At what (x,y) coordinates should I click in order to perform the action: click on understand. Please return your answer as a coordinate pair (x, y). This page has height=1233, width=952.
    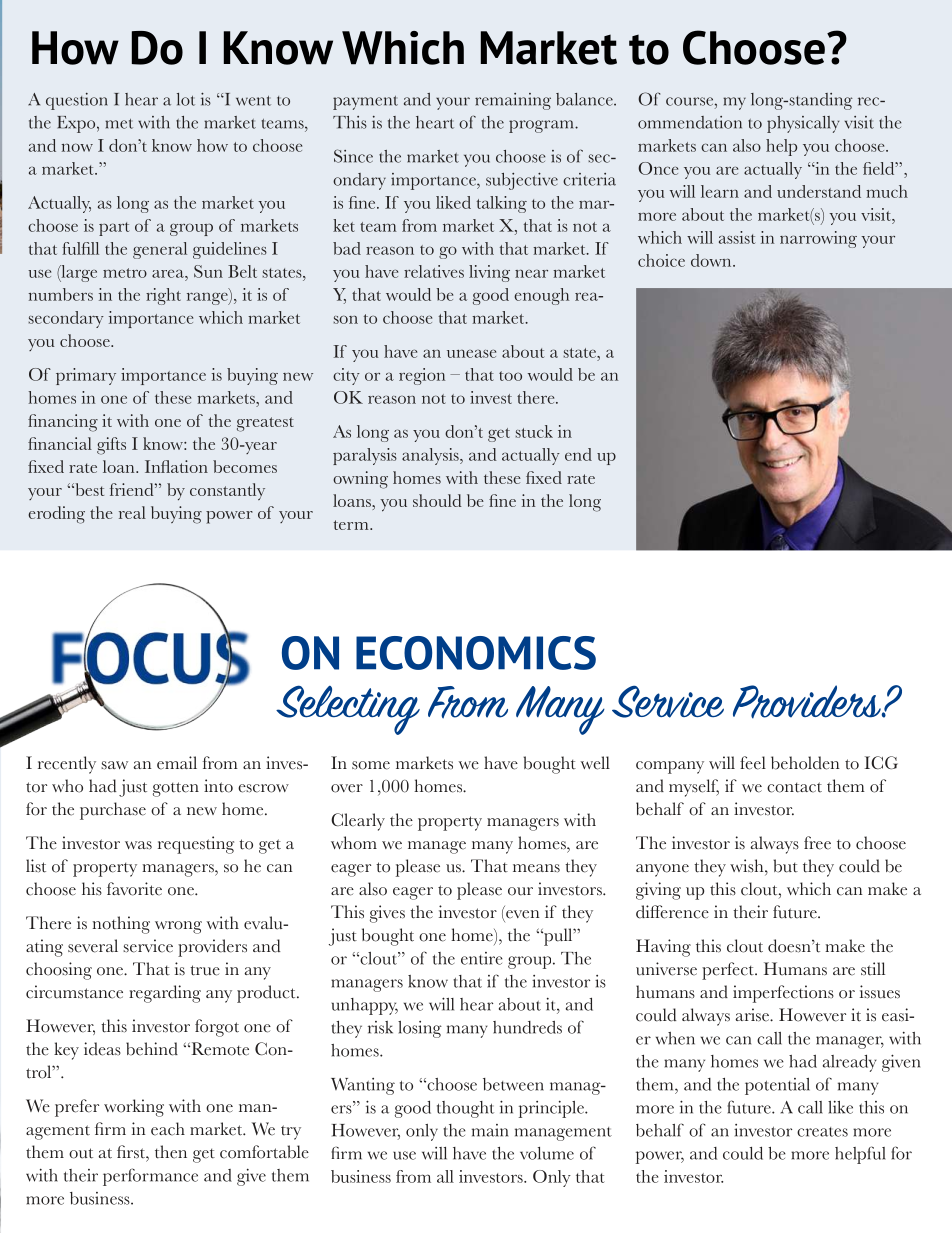
    Looking at the image, I should click on (819, 191).
